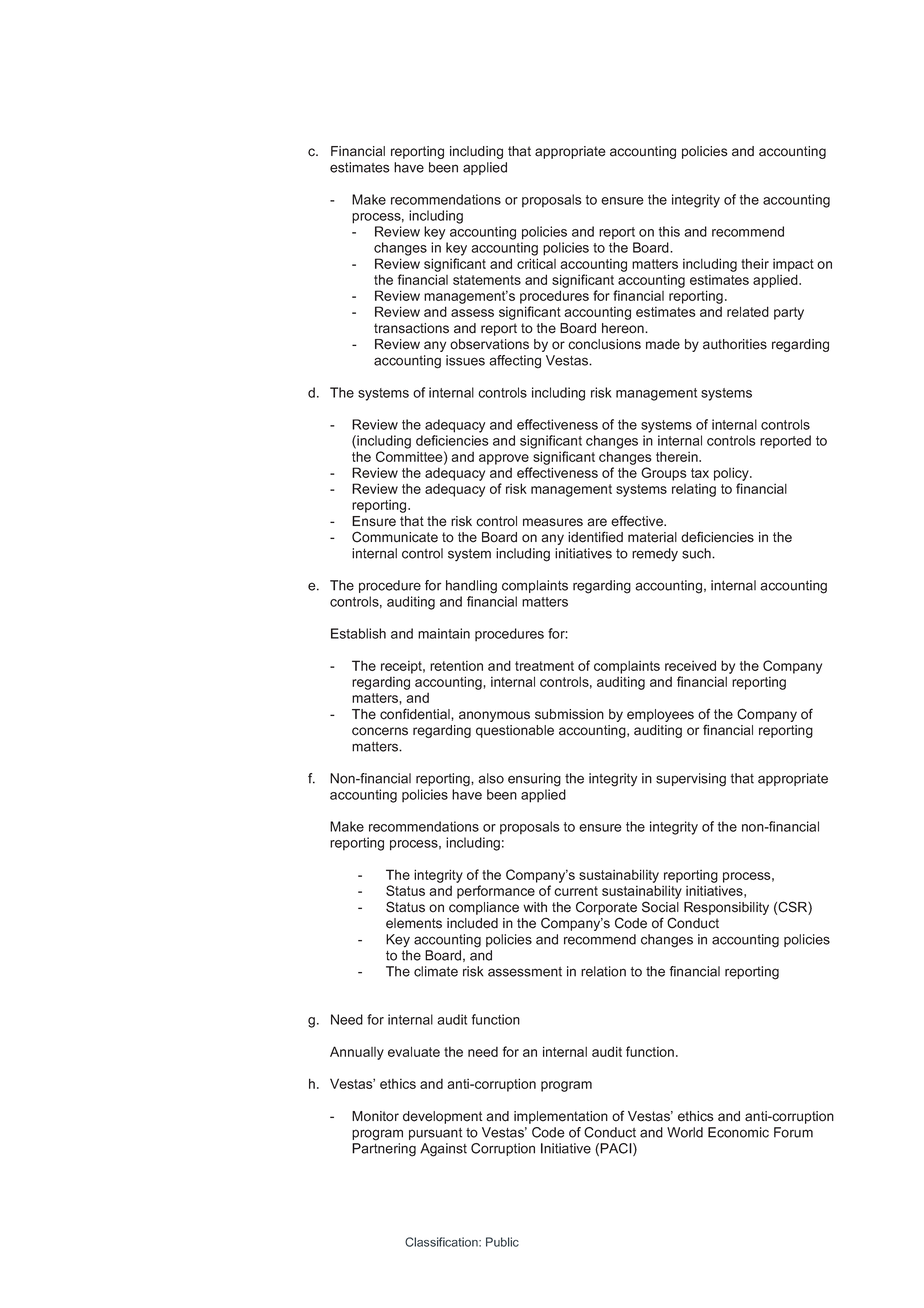  I want to click on relation, so click(603, 971).
